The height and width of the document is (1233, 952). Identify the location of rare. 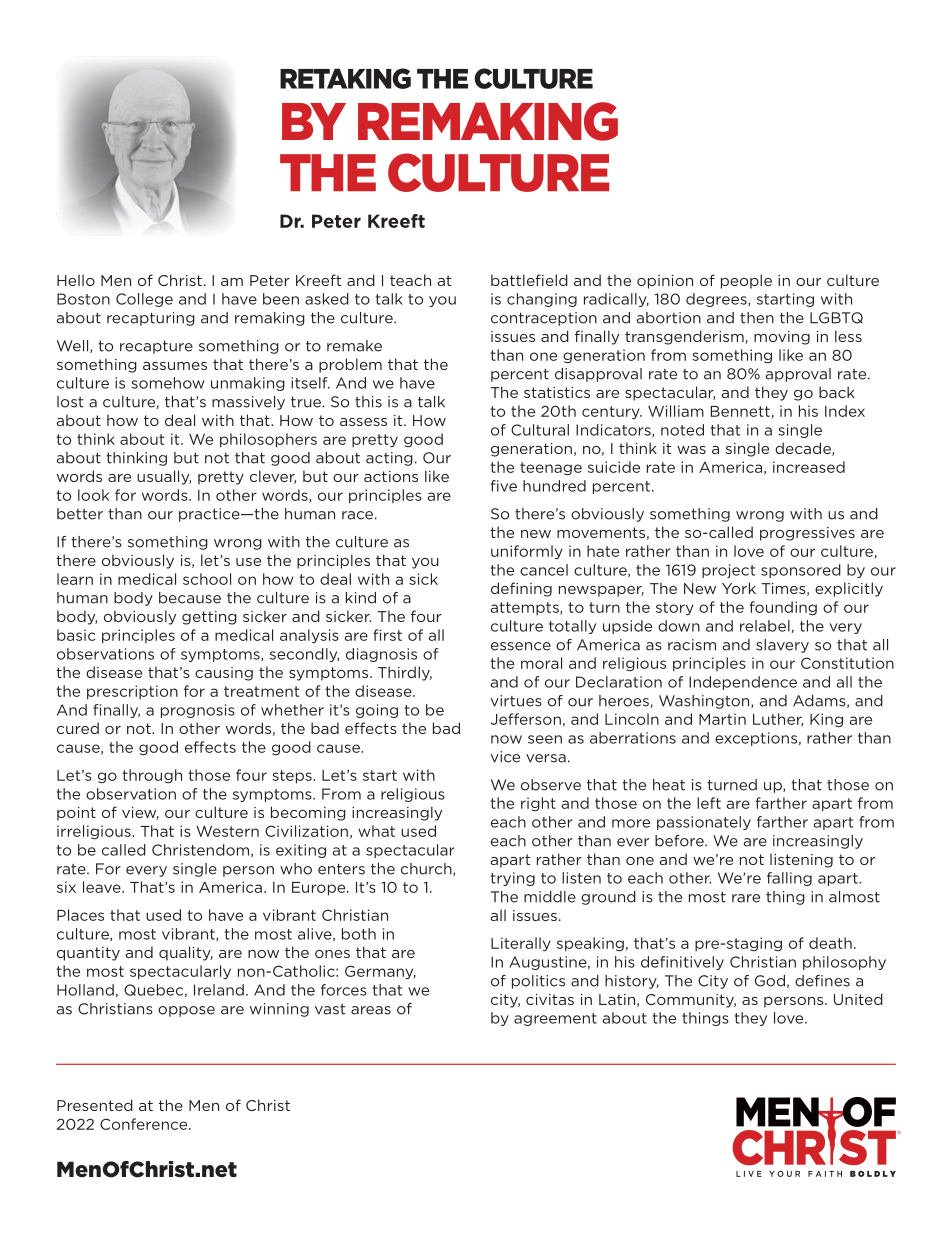
(746, 898).
